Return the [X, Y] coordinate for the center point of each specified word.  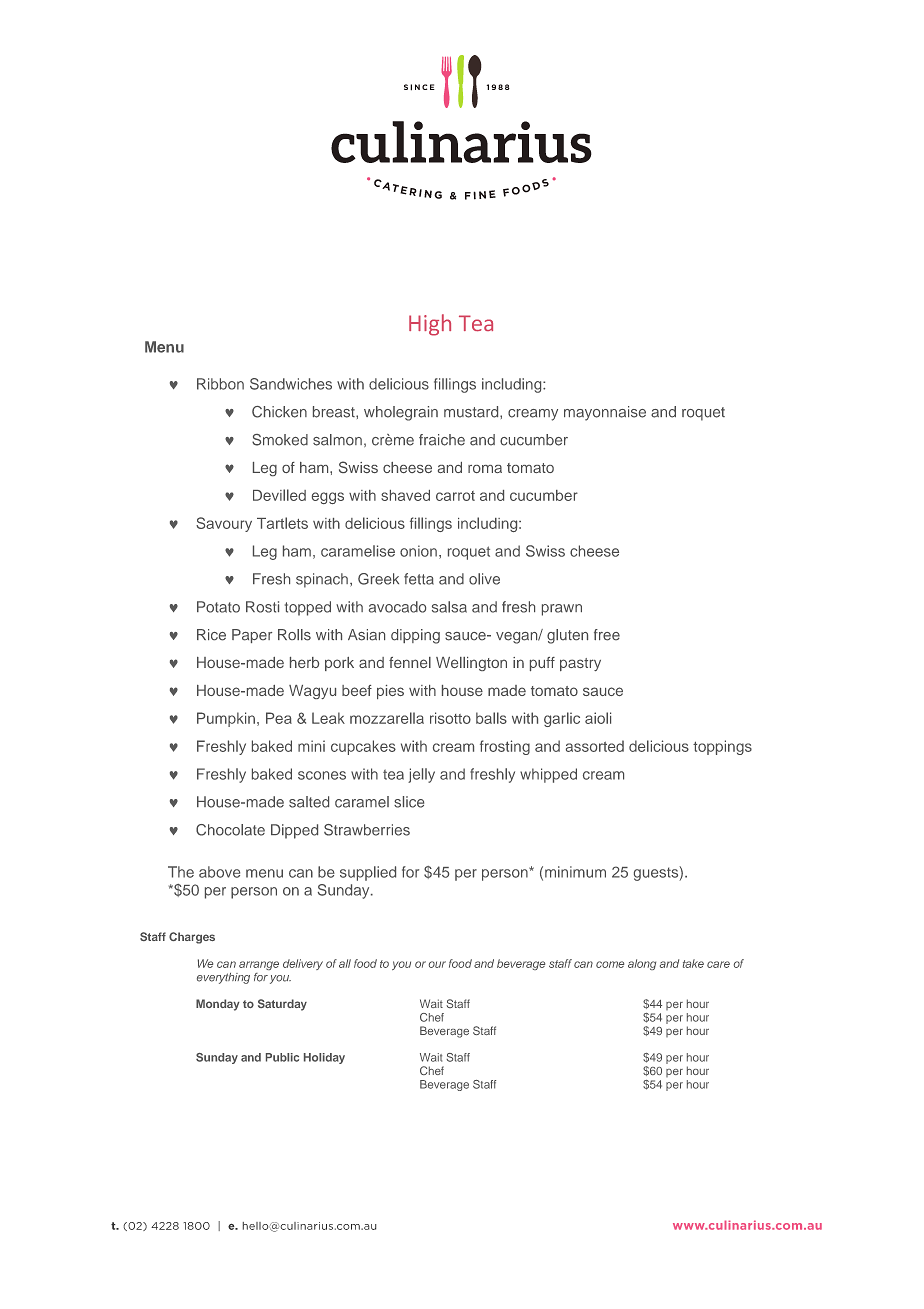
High [430, 325]
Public [282, 1057]
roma [485, 469]
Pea [279, 718]
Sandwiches [291, 384]
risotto [450, 718]
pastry [580, 664]
